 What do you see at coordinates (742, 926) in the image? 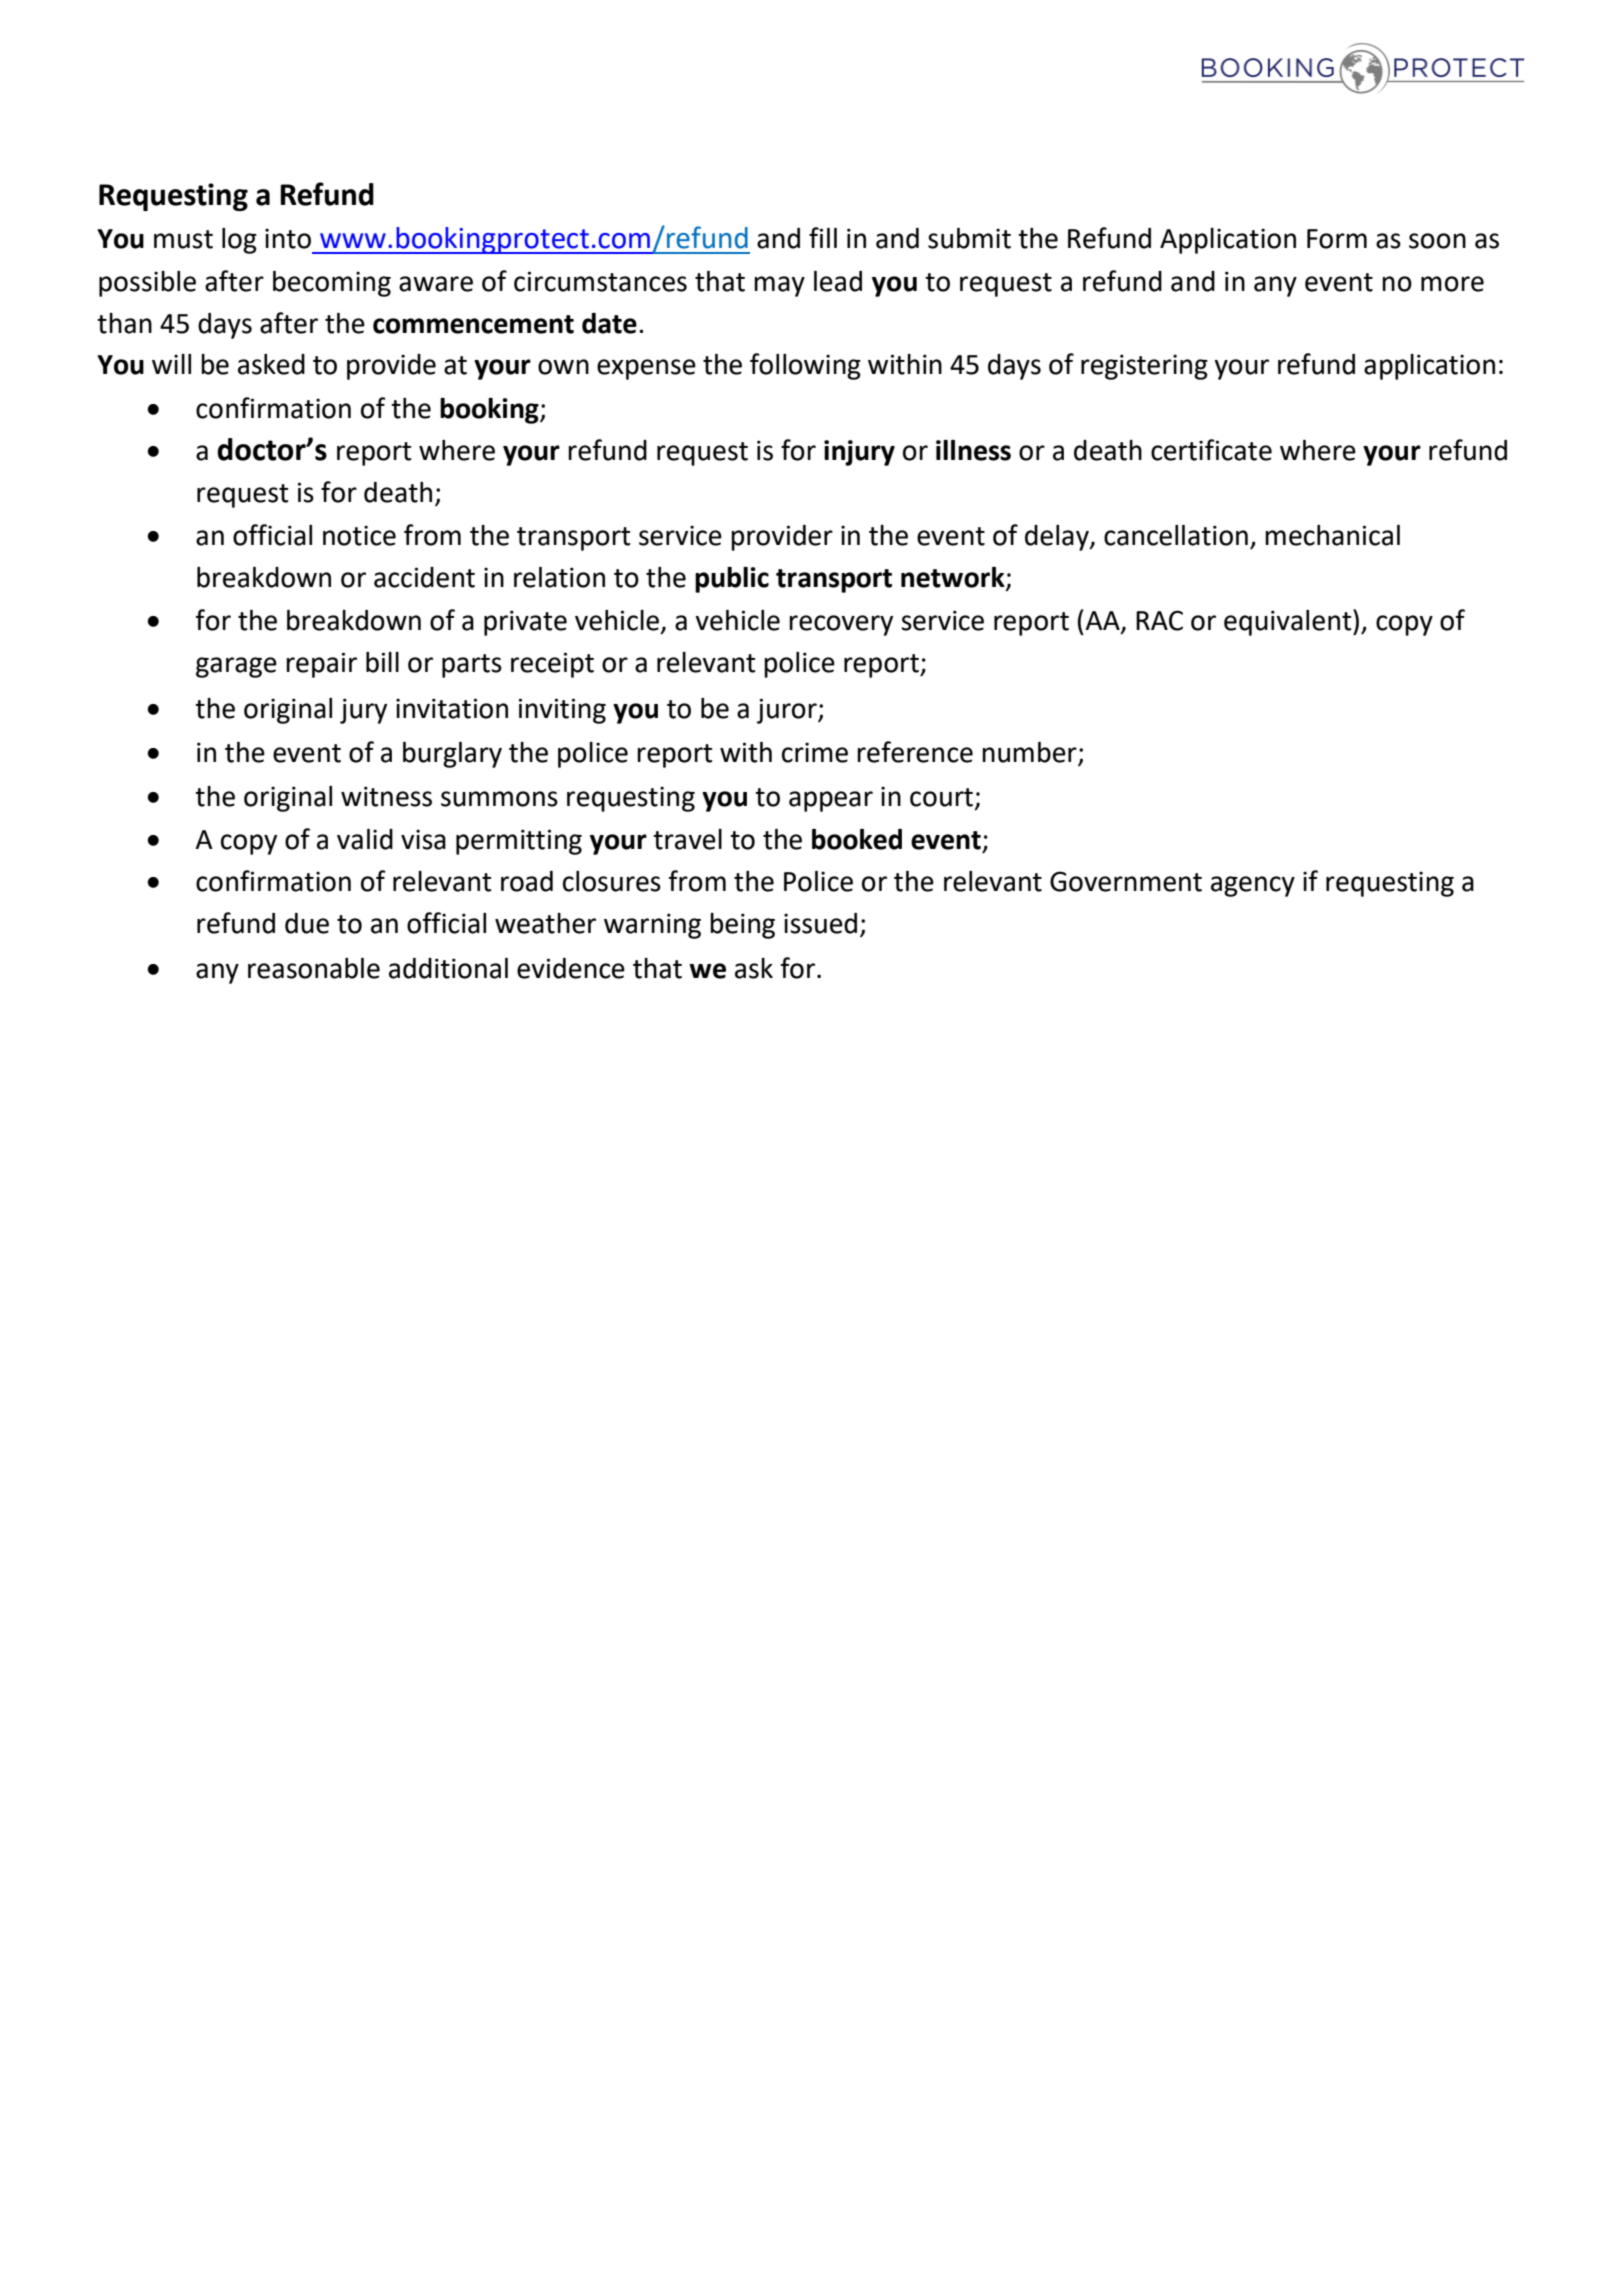
I see `being` at bounding box center [742, 926].
